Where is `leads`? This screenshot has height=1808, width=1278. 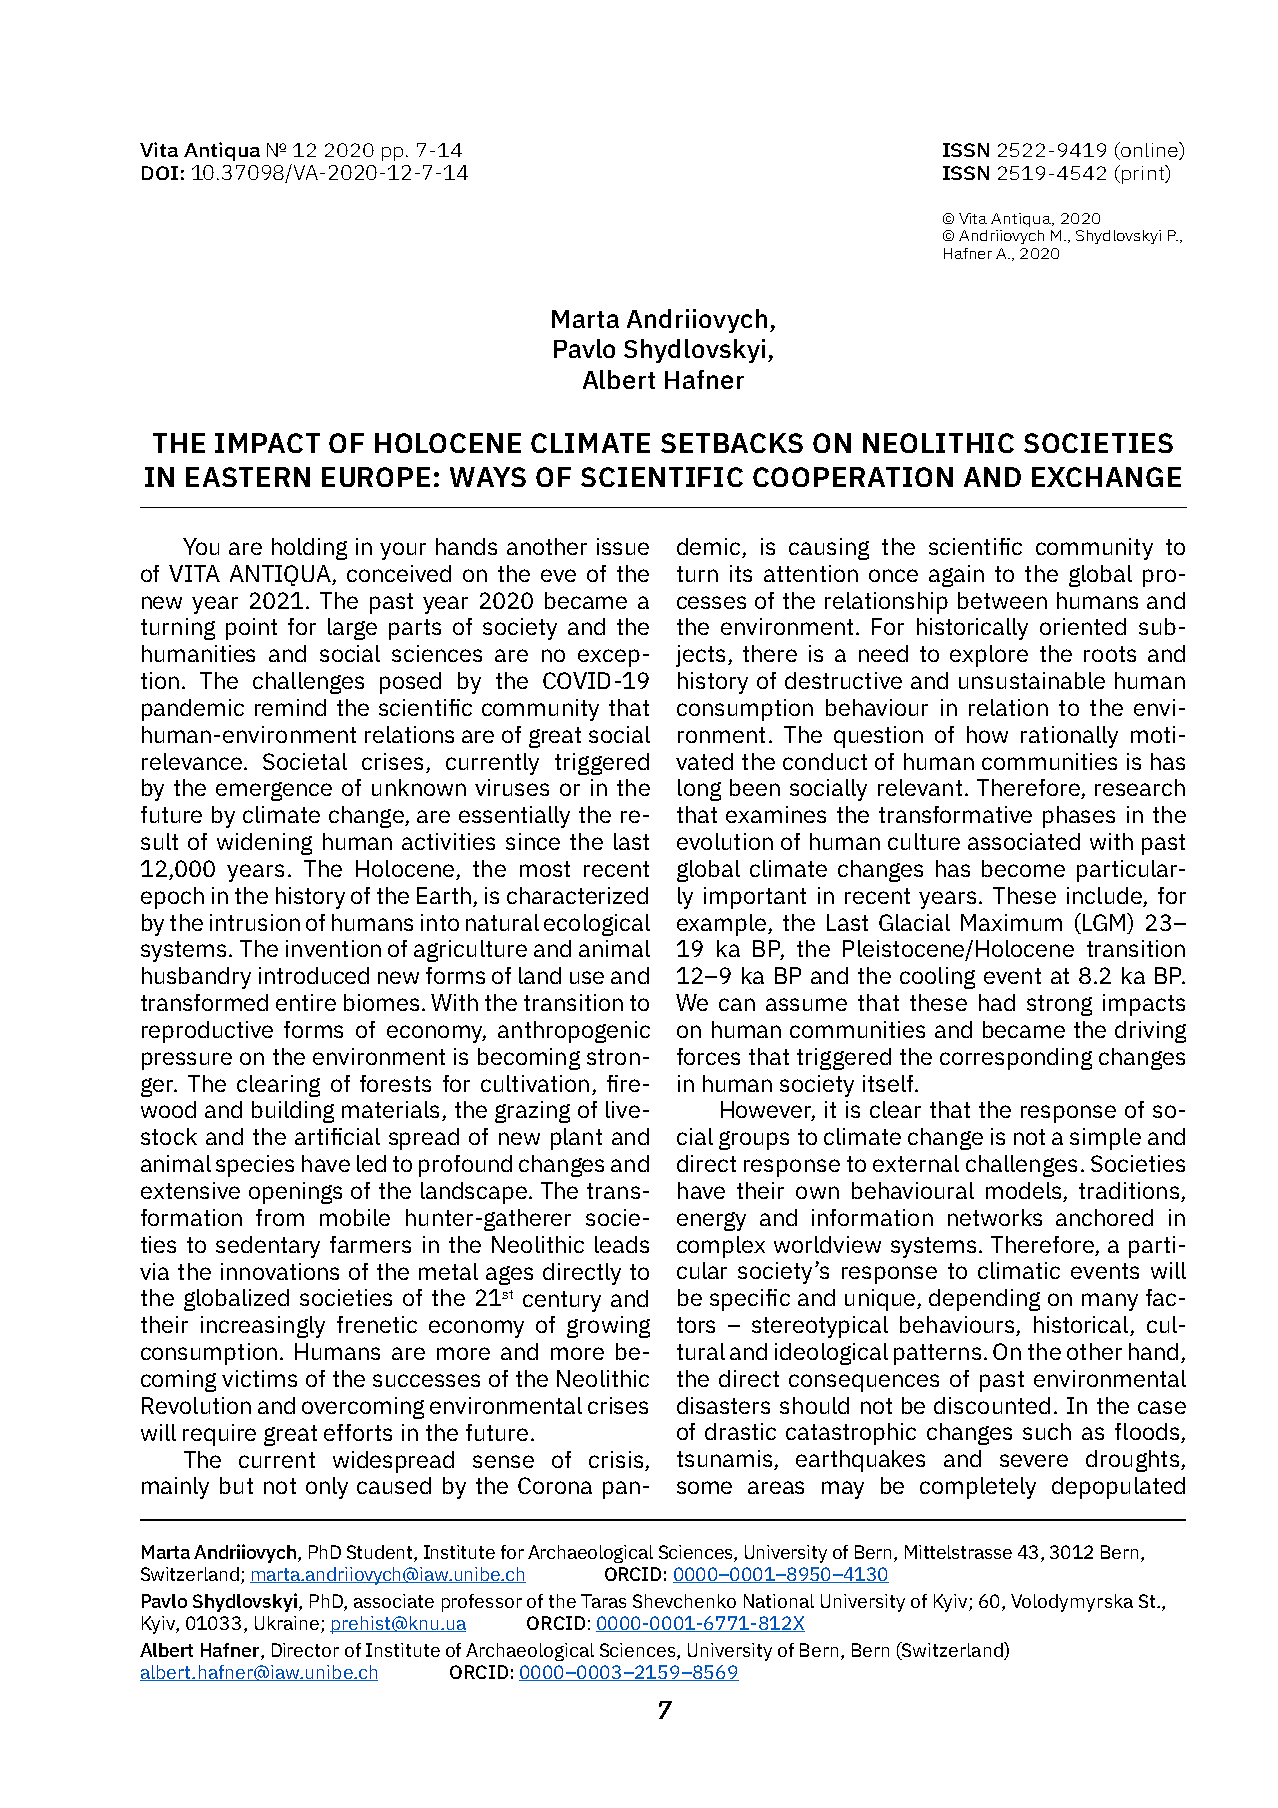 leads is located at coordinates (622, 1244).
